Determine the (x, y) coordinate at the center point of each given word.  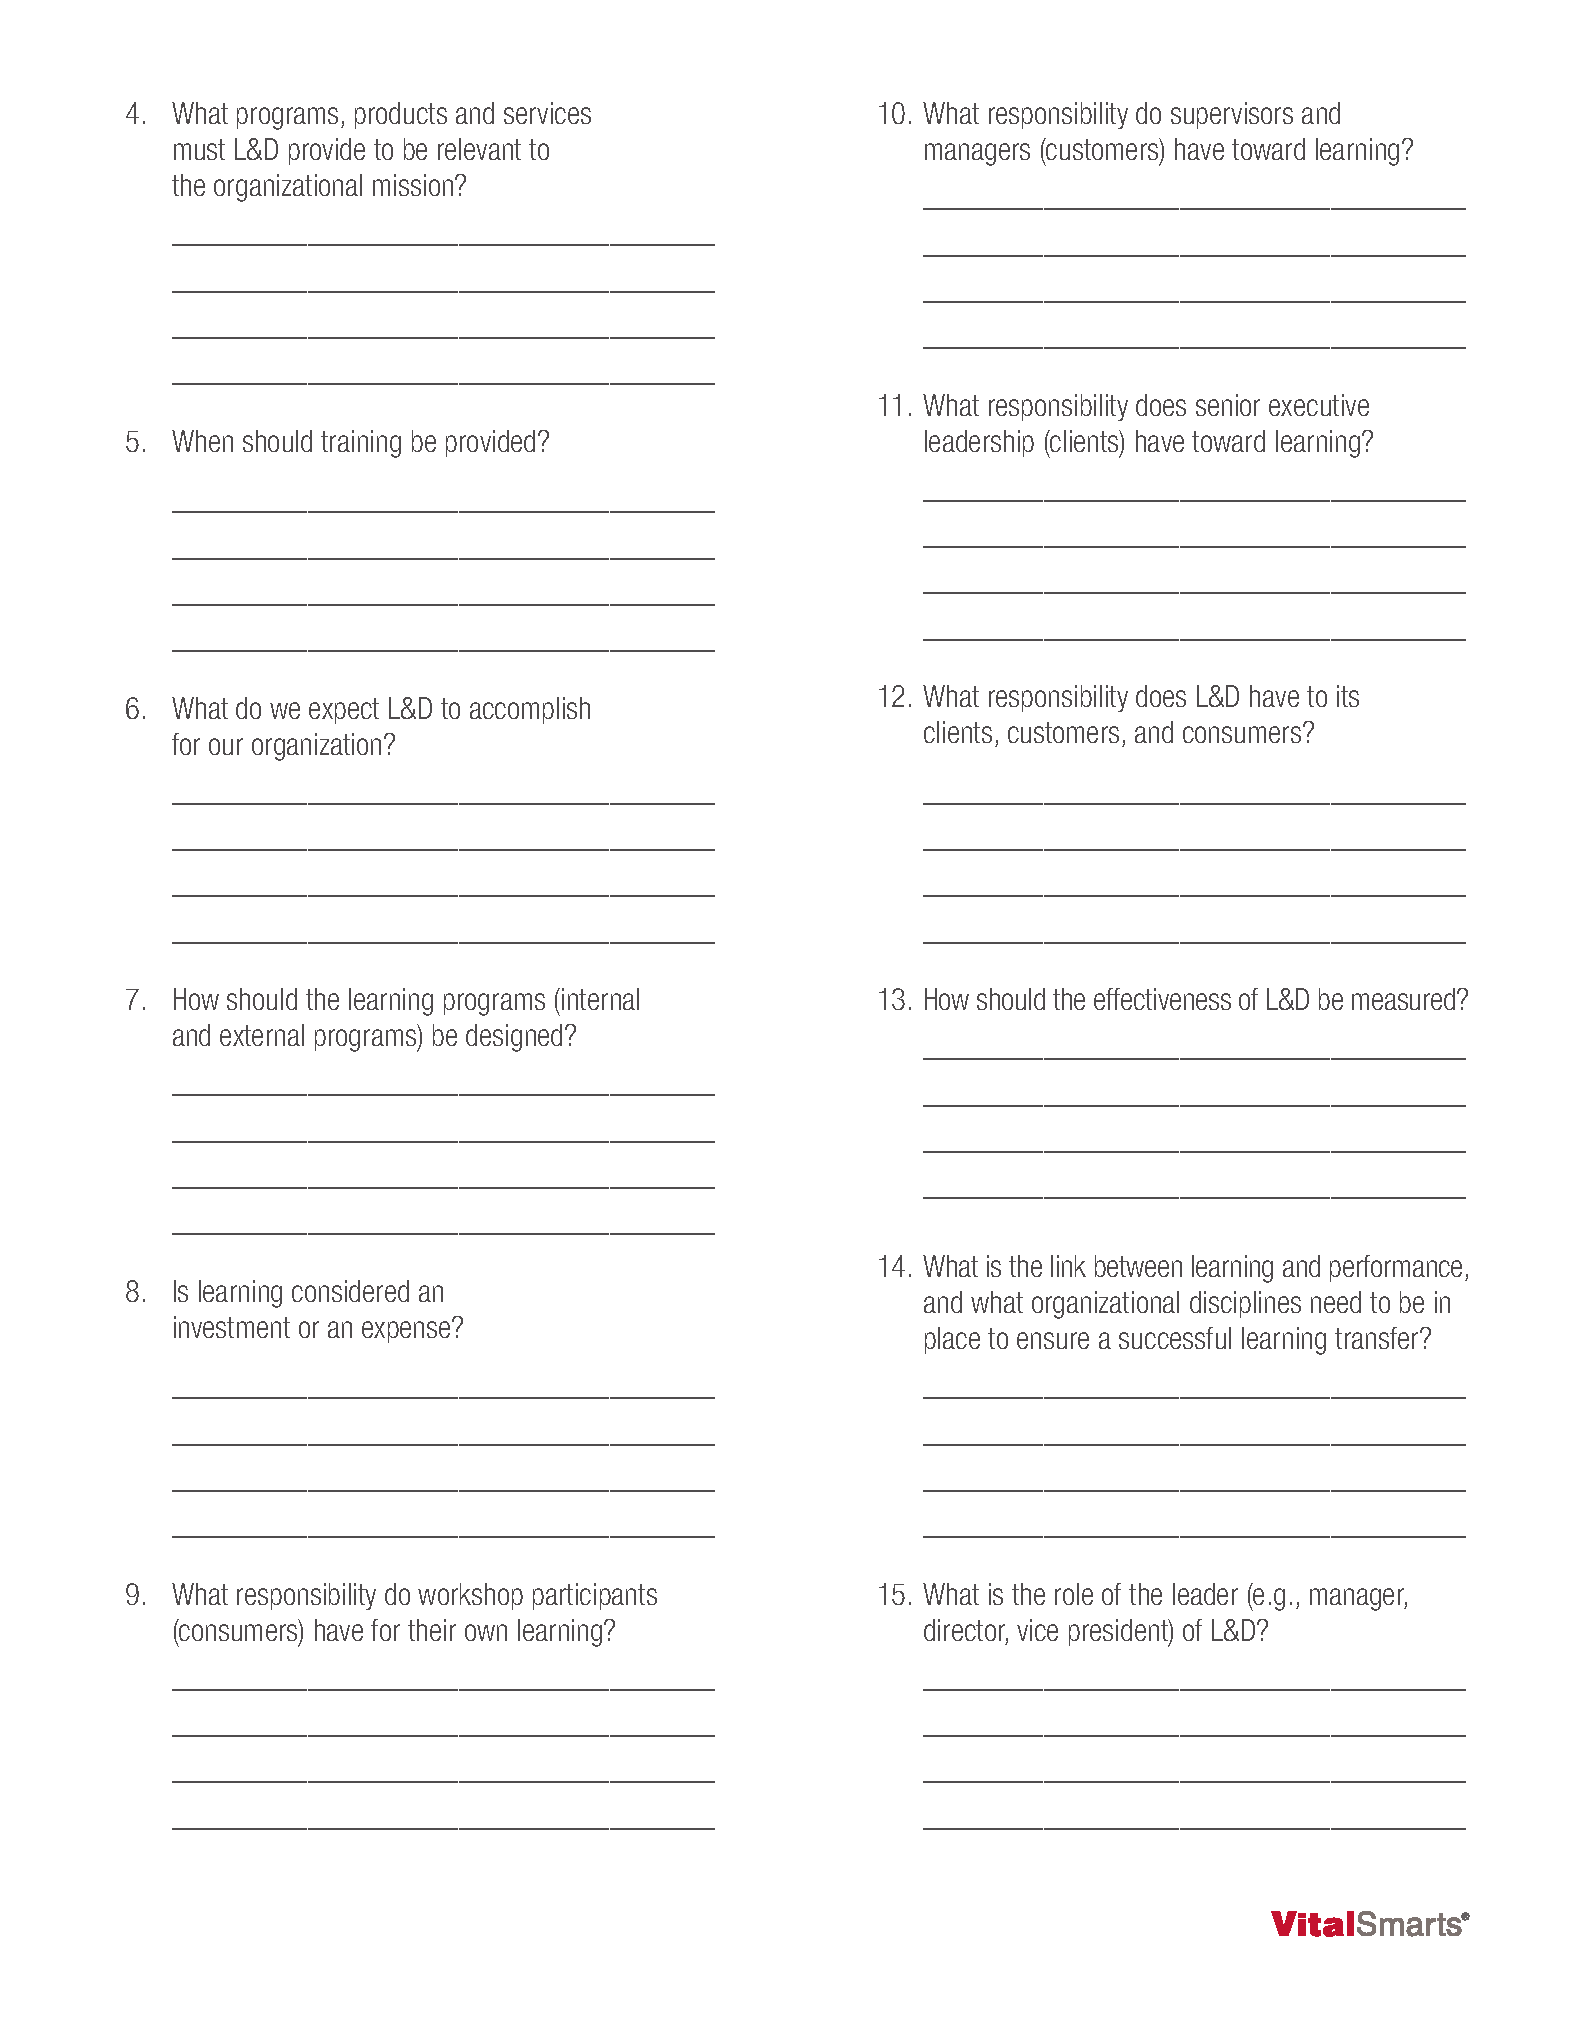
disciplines (1245, 1304)
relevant (479, 149)
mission (414, 185)
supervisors (1232, 115)
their (432, 1630)
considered (350, 1291)
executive (1319, 405)
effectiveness (1162, 999)
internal (600, 999)
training (361, 444)
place (952, 1340)
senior (1228, 405)
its (1348, 696)
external (262, 1035)
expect (344, 711)
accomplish (530, 710)
